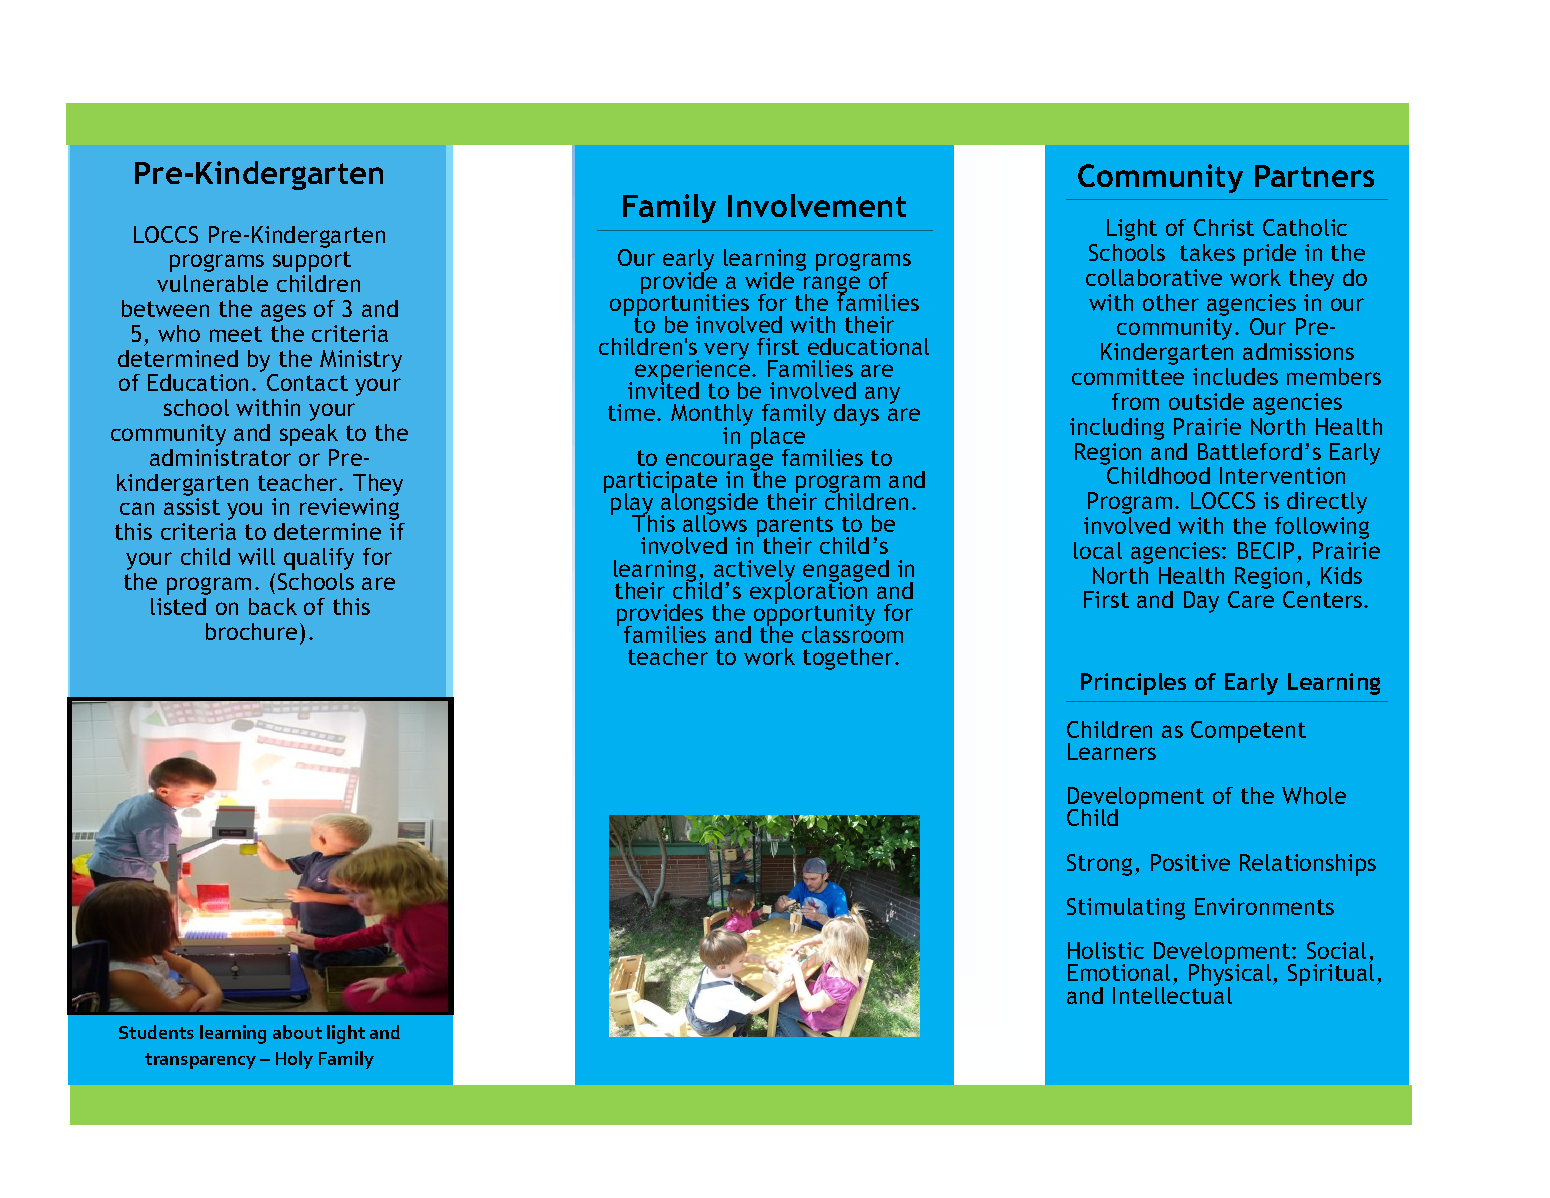 This page has height=1198, width=1550. What do you see at coordinates (1172, 994) in the page?
I see `Intellectual` at bounding box center [1172, 994].
